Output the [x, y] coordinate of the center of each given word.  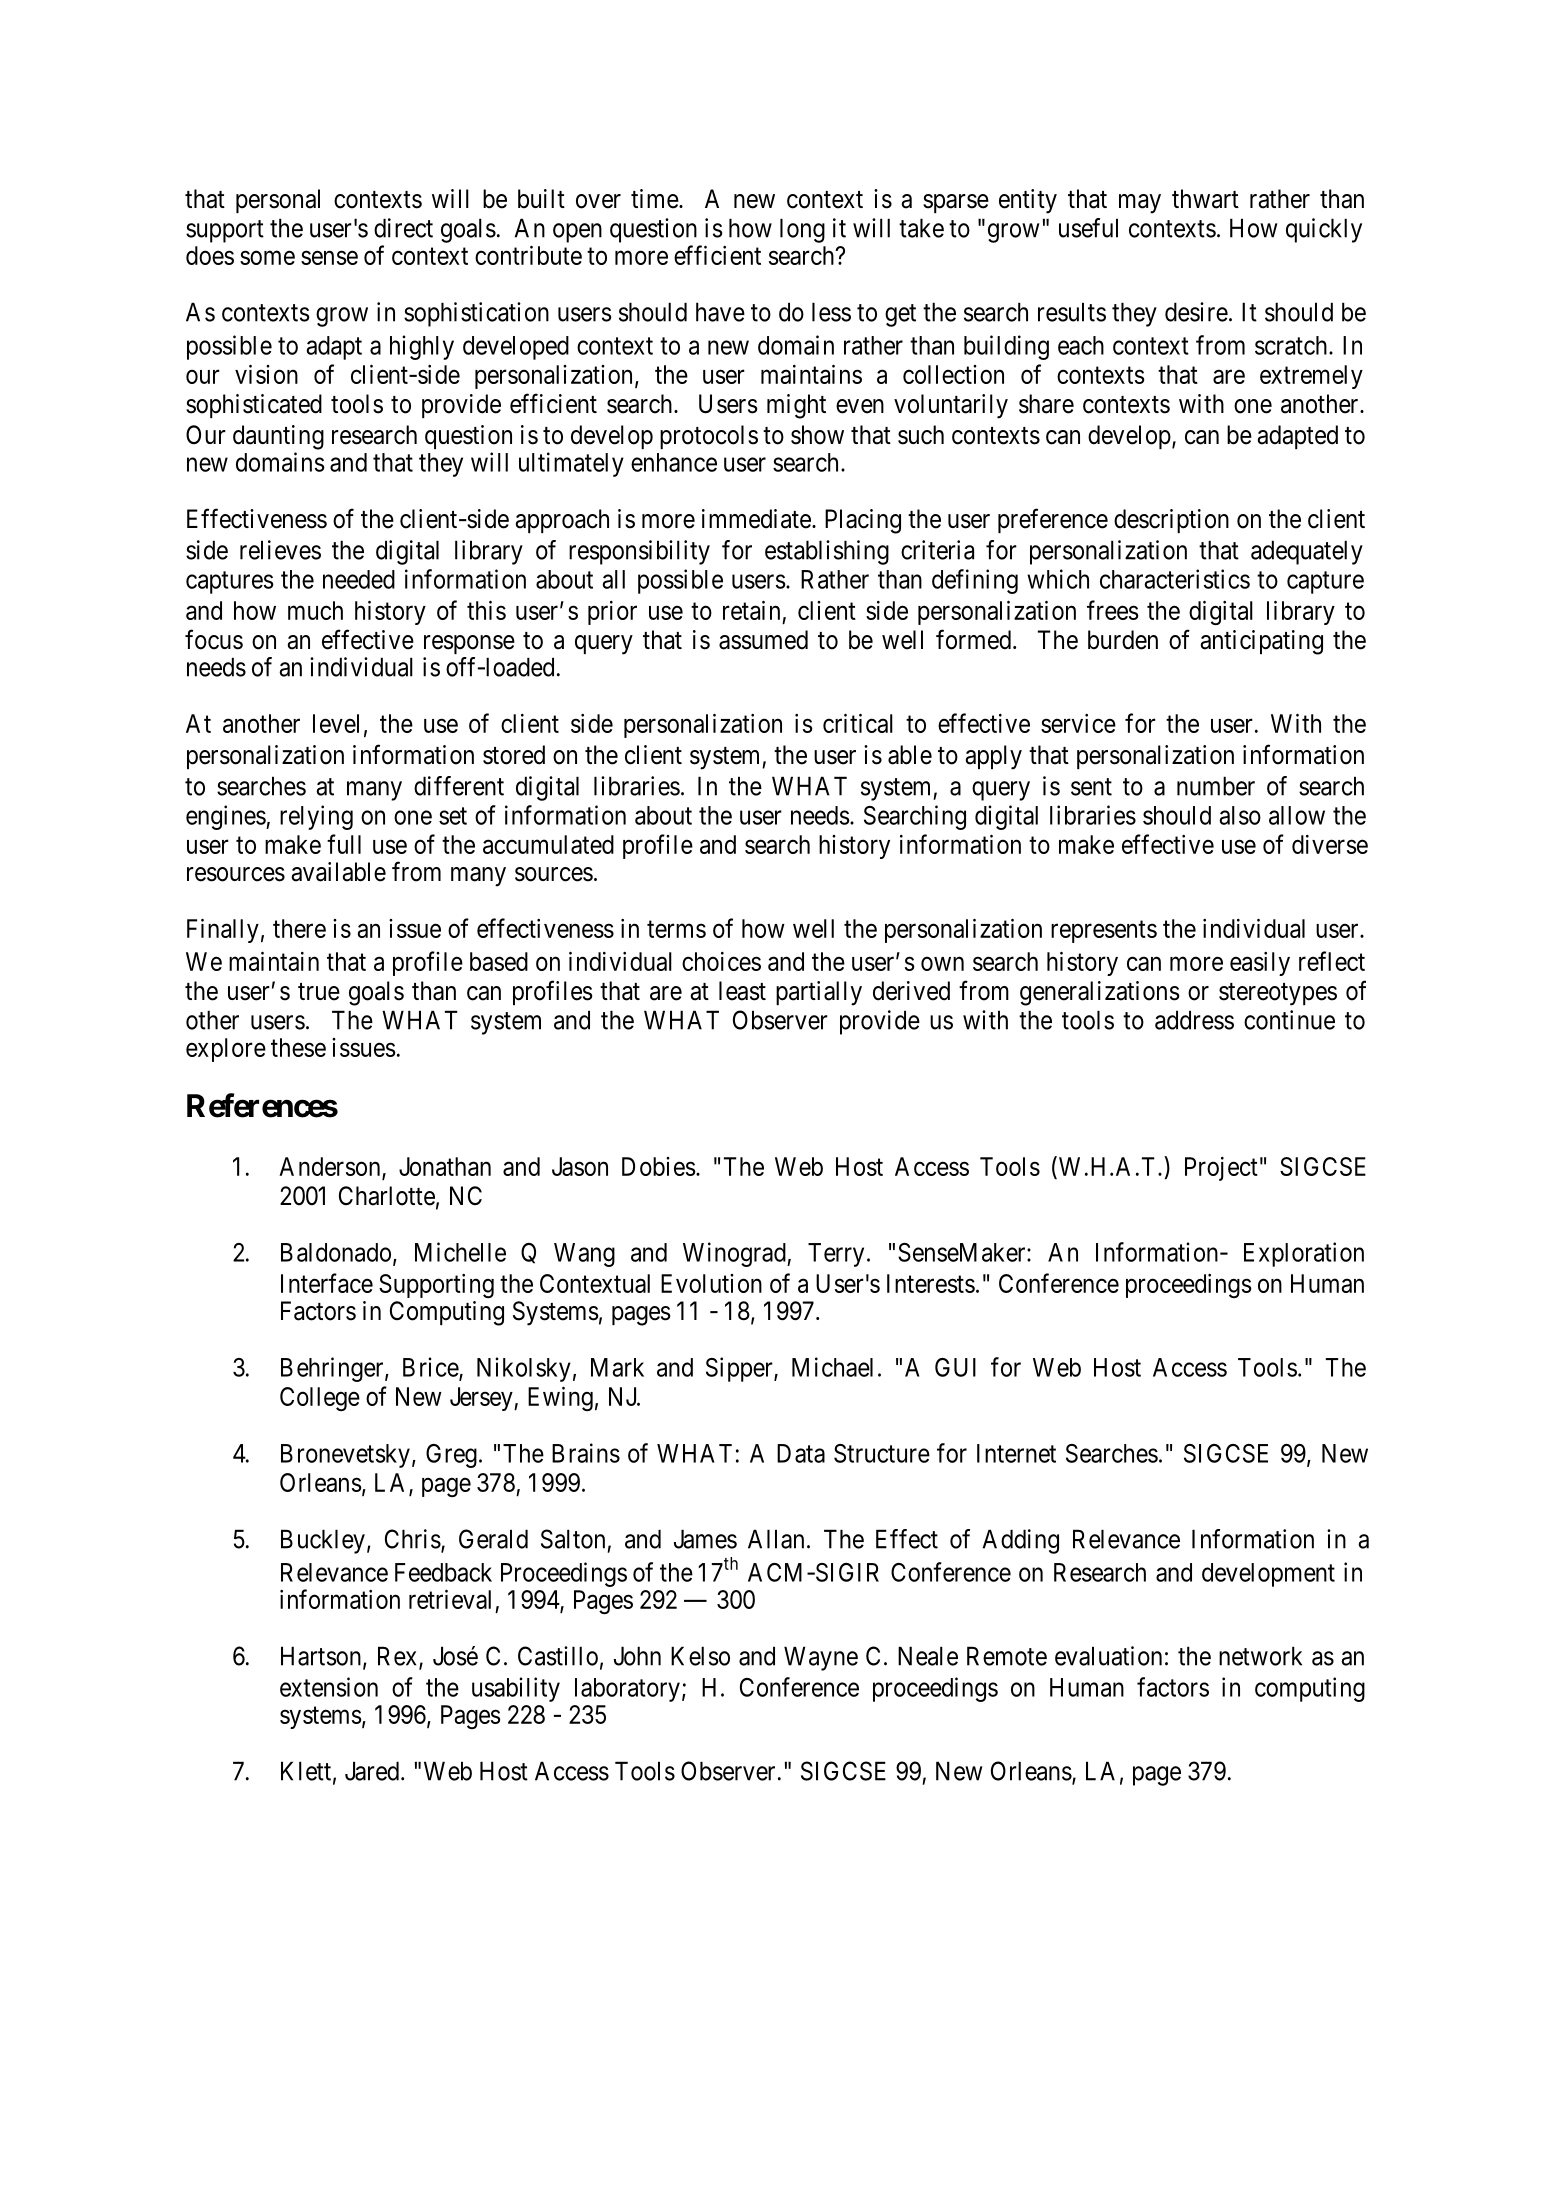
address [1194, 1020]
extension [329, 1687]
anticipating [1262, 642]
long [802, 230]
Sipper [740, 1369]
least [742, 991]
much [315, 610]
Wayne [821, 1658]
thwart [1205, 199]
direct [403, 228]
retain [751, 610]
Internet [1016, 1453]
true [319, 992]
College [320, 1399]
